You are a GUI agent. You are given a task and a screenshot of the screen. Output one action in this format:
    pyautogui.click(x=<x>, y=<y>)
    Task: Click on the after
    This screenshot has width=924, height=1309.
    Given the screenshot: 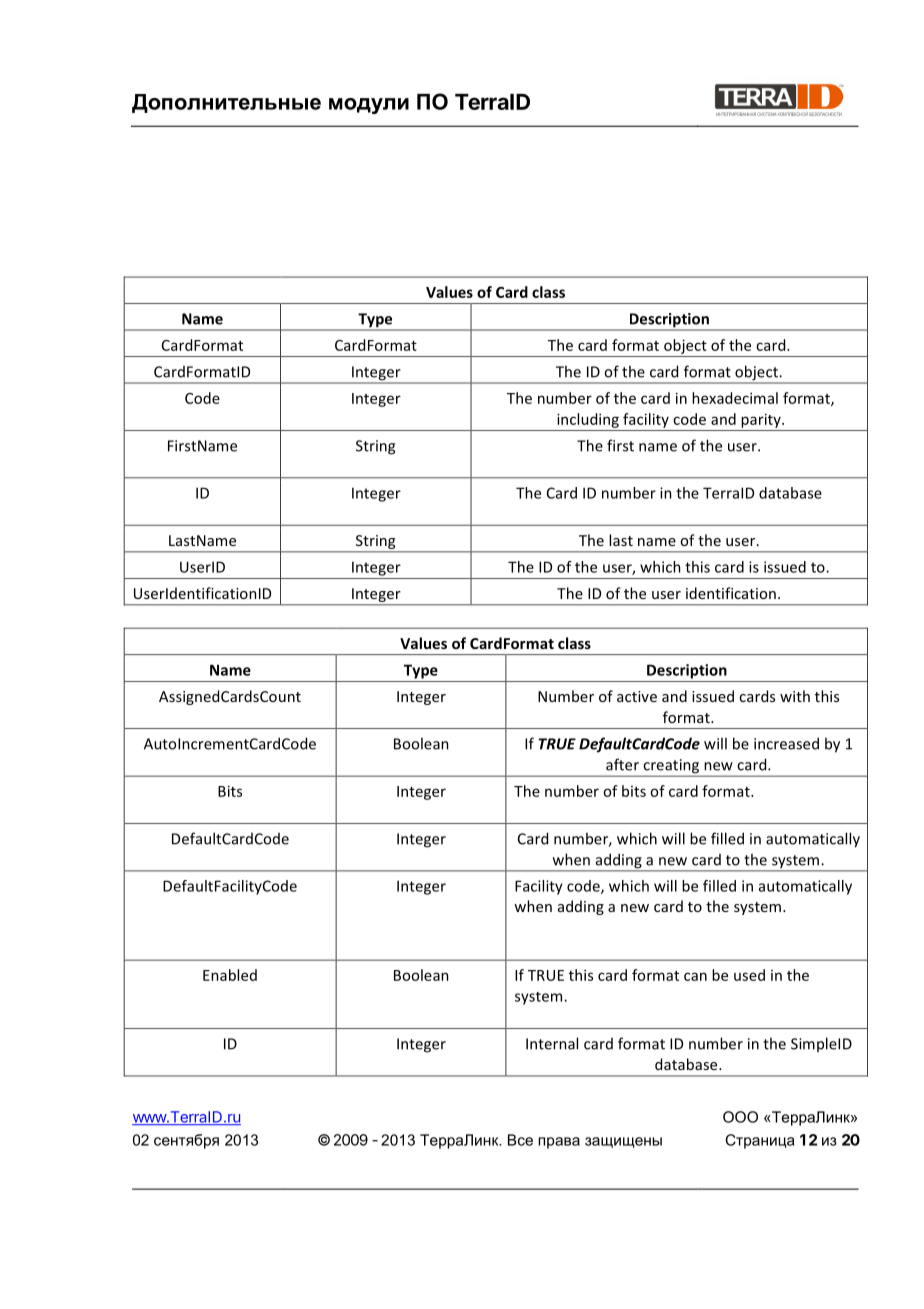 What is the action you would take?
    pyautogui.click(x=622, y=764)
